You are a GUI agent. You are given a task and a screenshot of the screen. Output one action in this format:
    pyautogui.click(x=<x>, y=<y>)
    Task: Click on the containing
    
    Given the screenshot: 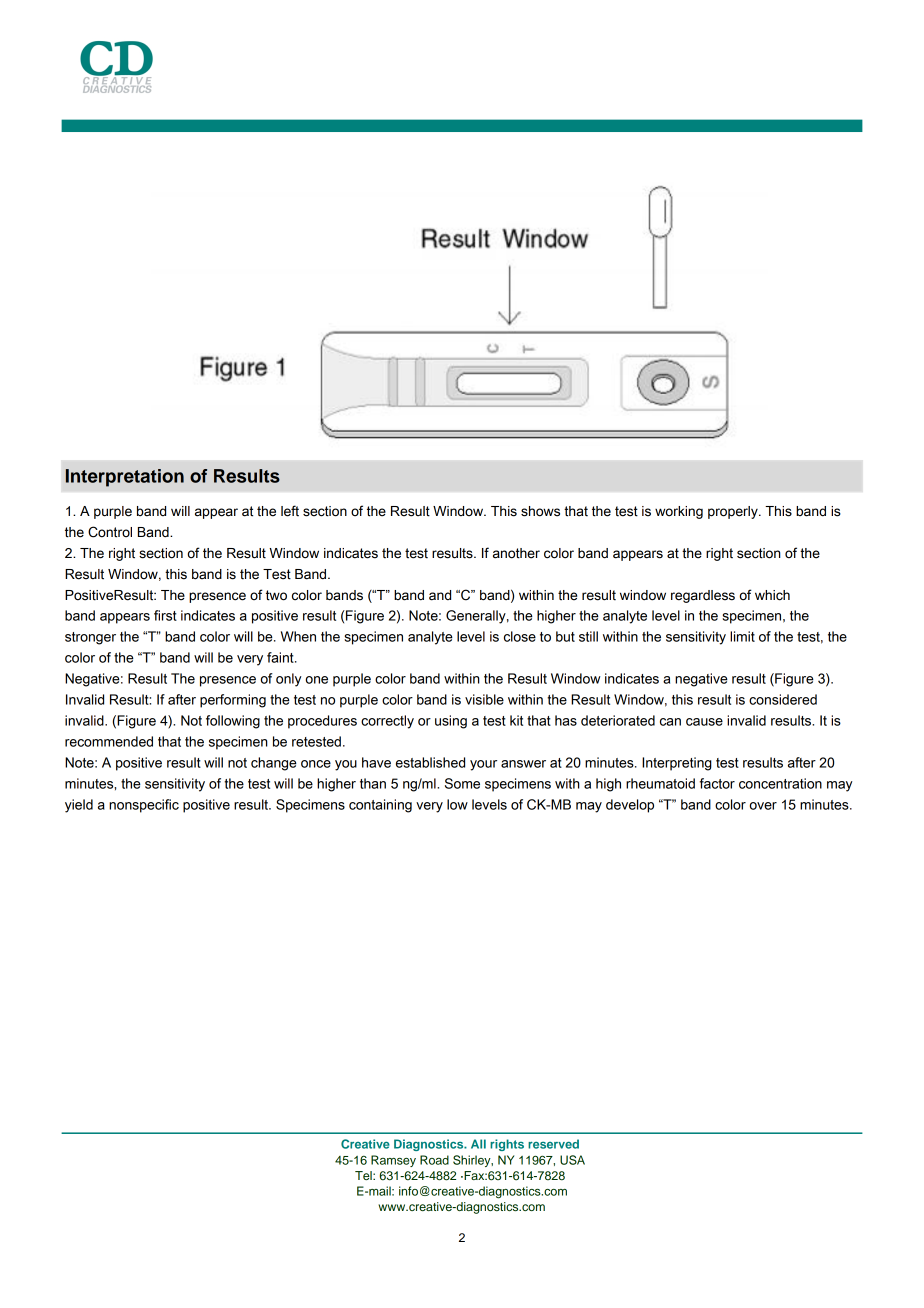 What is the action you would take?
    pyautogui.click(x=380, y=806)
